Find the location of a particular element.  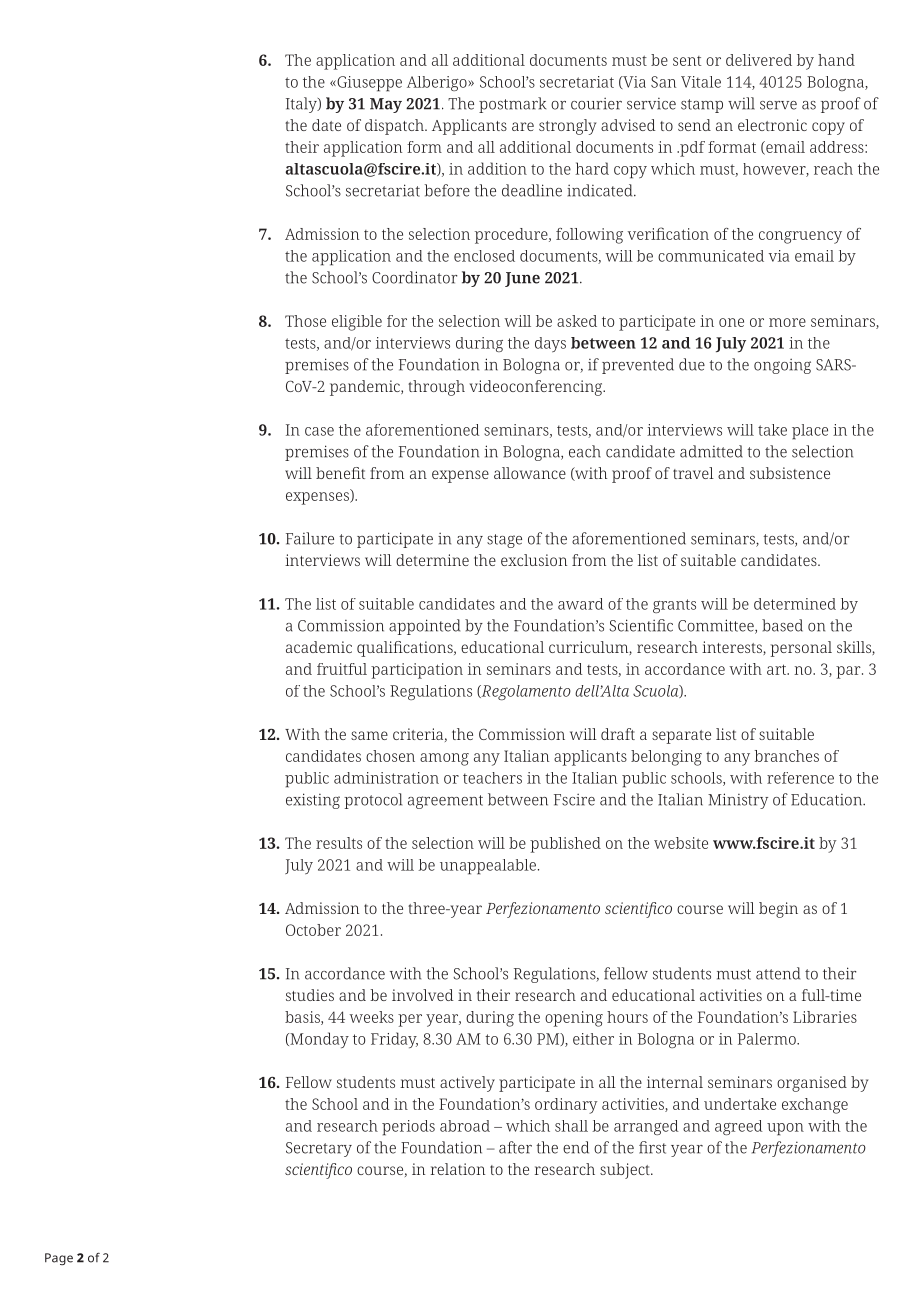

Ministry is located at coordinates (738, 801).
